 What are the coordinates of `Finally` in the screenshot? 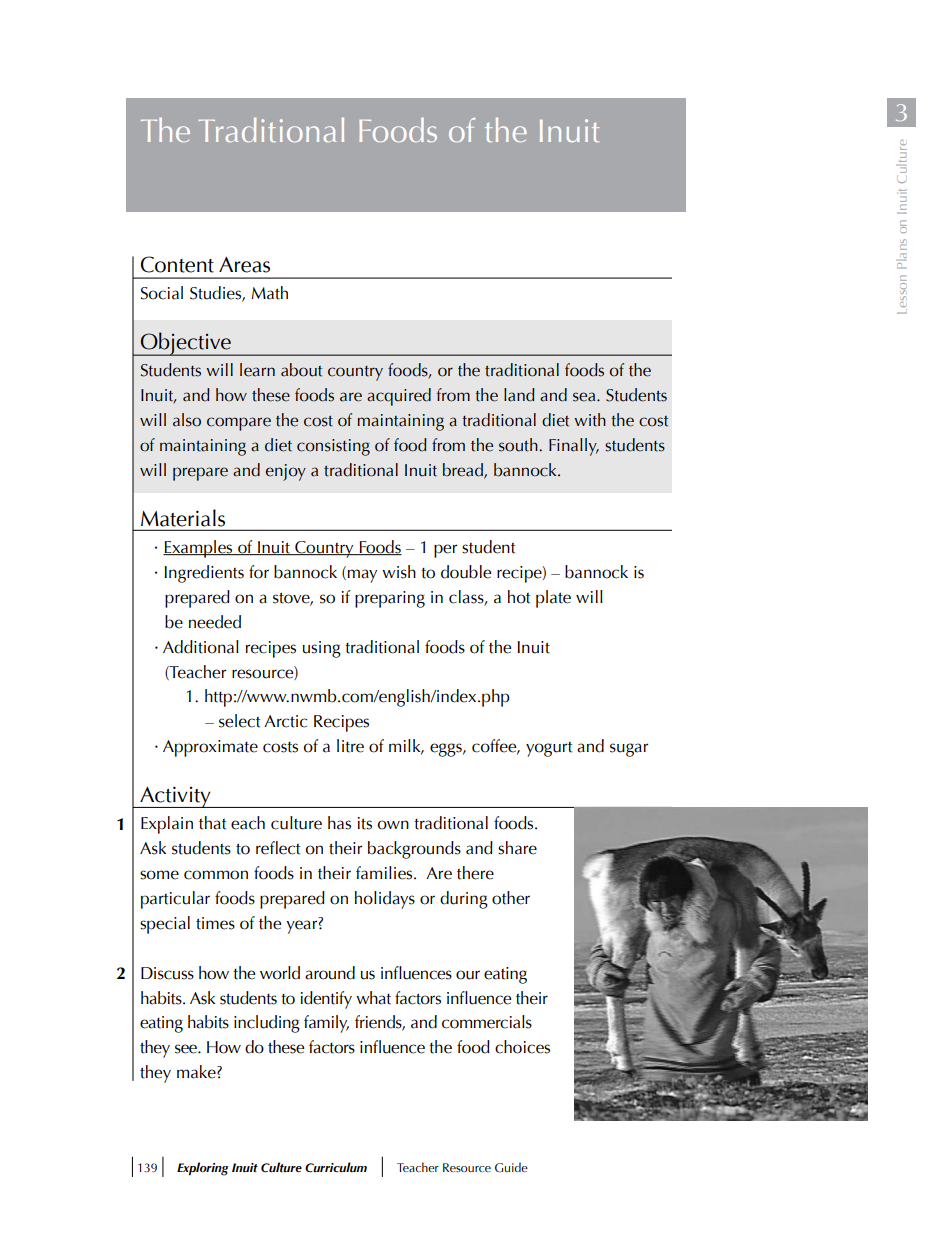 It's located at (574, 447).
